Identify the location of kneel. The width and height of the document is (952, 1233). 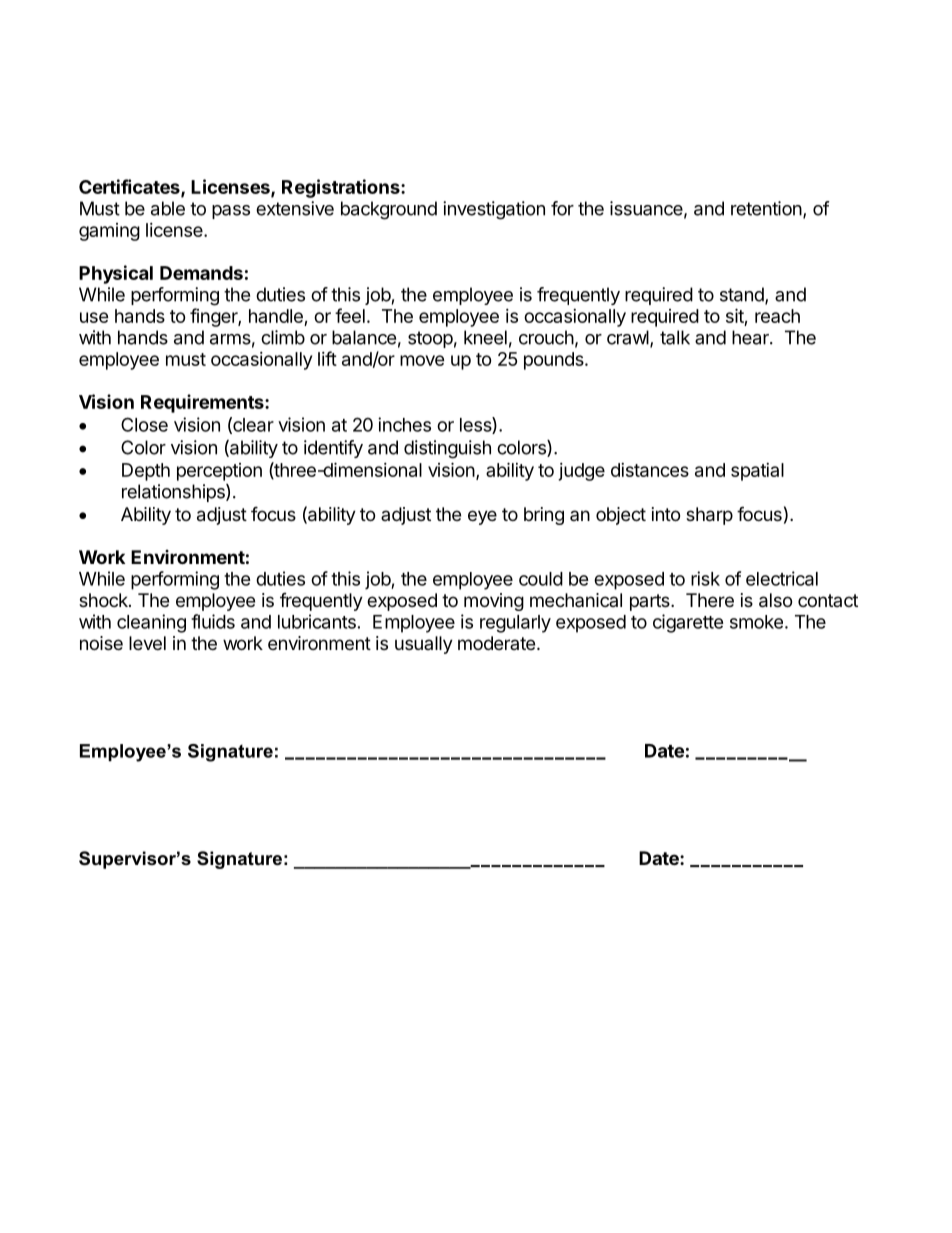
(485, 337).
